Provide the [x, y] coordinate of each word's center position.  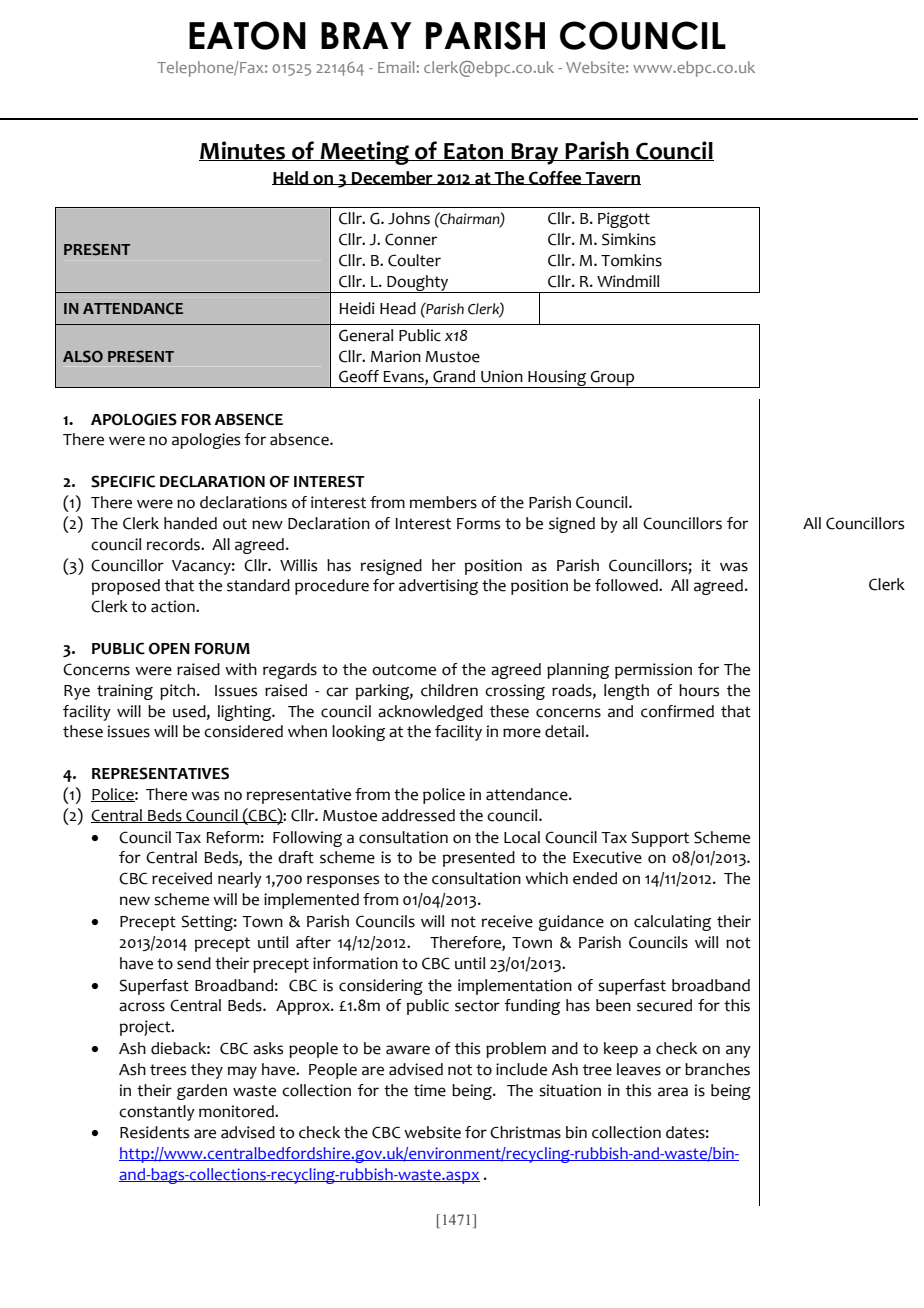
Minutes [243, 151]
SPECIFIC [123, 481]
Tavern [612, 178]
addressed [418, 815]
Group [612, 379]
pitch [179, 692]
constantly [157, 1113]
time [430, 1090]
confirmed [677, 711]
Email [396, 67]
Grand [454, 376]
